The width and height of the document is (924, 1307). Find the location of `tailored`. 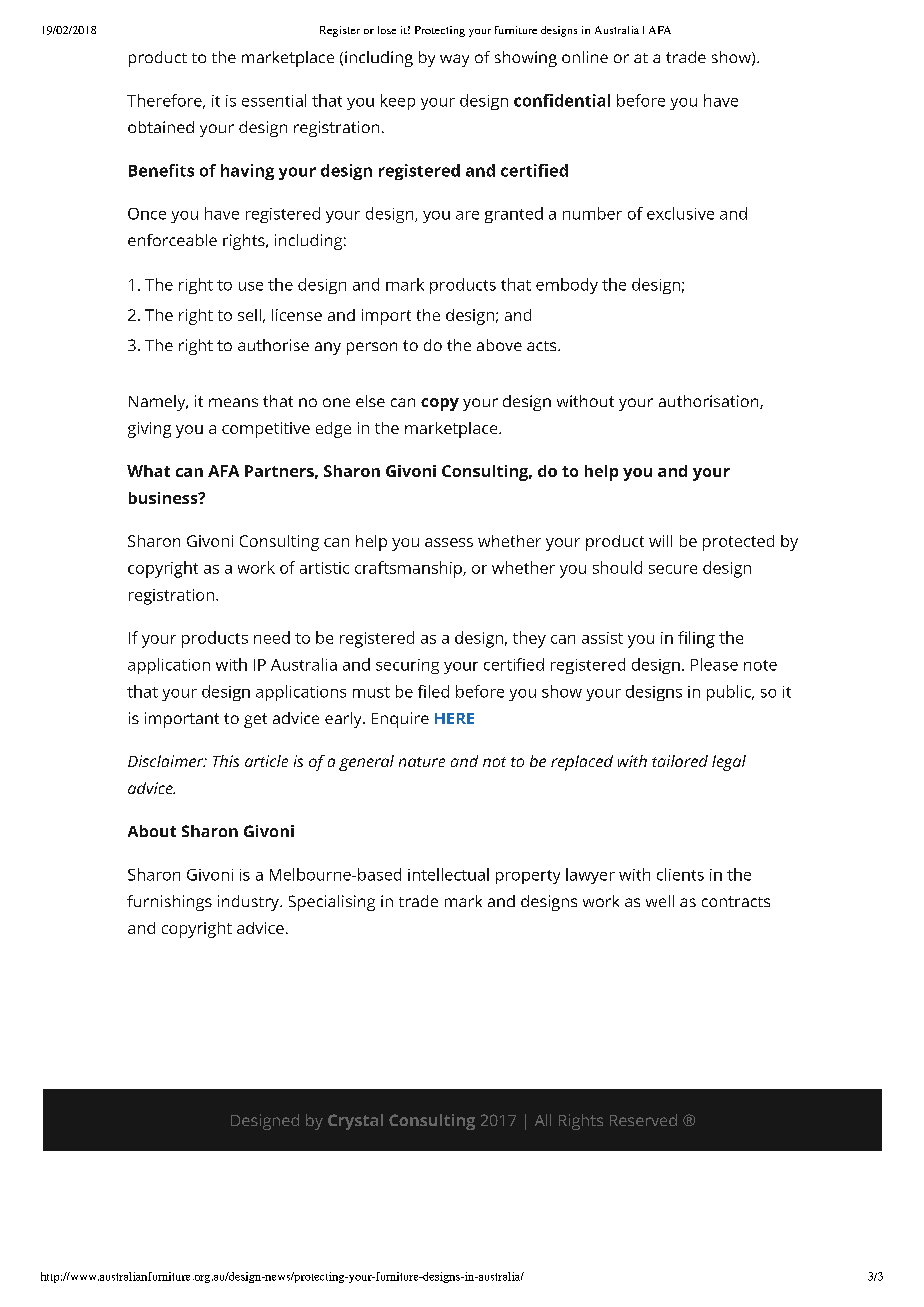

tailored is located at coordinates (680, 761).
